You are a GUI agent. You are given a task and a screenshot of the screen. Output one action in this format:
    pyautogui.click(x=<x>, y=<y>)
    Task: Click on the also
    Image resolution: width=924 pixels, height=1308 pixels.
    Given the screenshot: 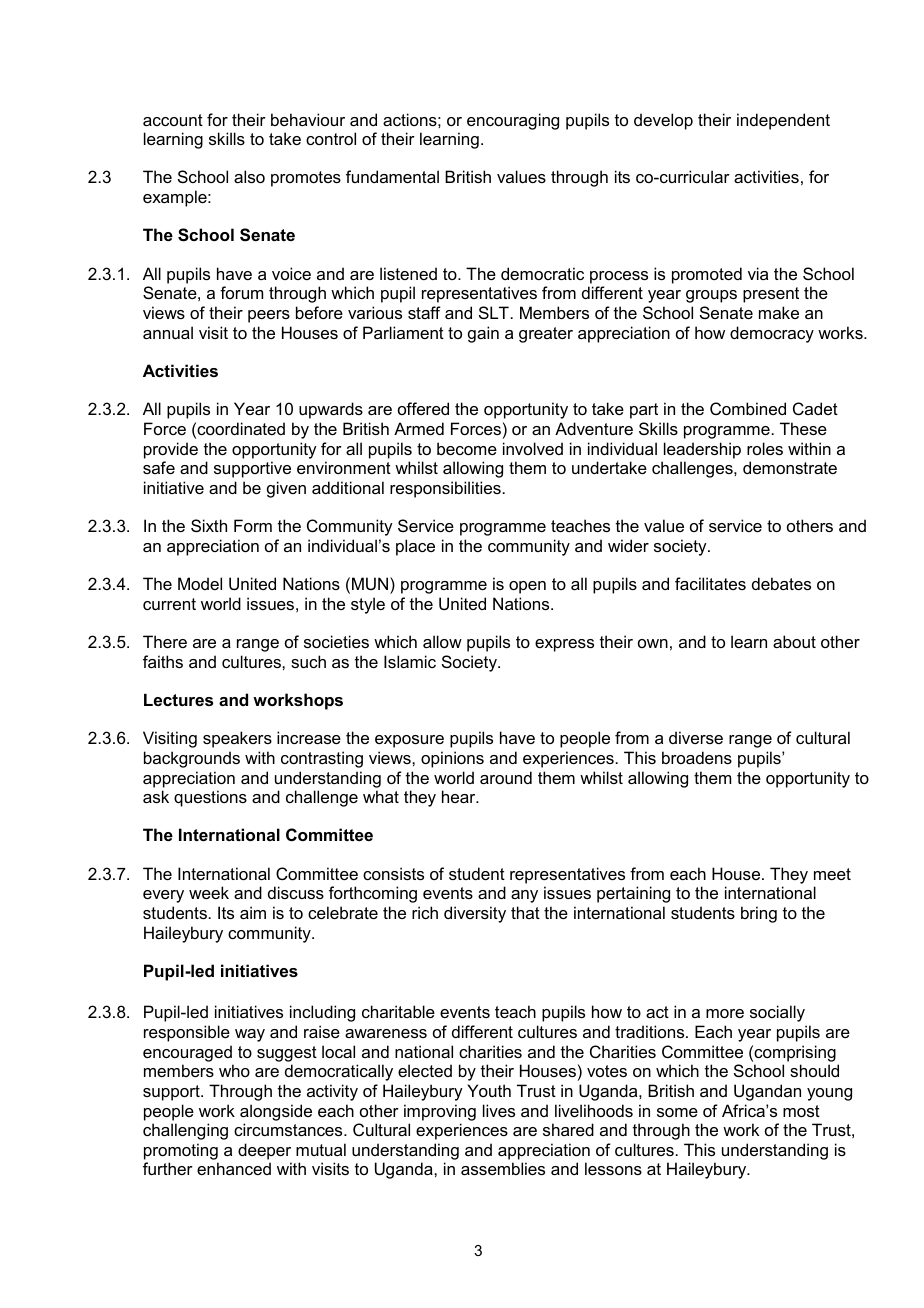 What is the action you would take?
    pyautogui.click(x=249, y=176)
